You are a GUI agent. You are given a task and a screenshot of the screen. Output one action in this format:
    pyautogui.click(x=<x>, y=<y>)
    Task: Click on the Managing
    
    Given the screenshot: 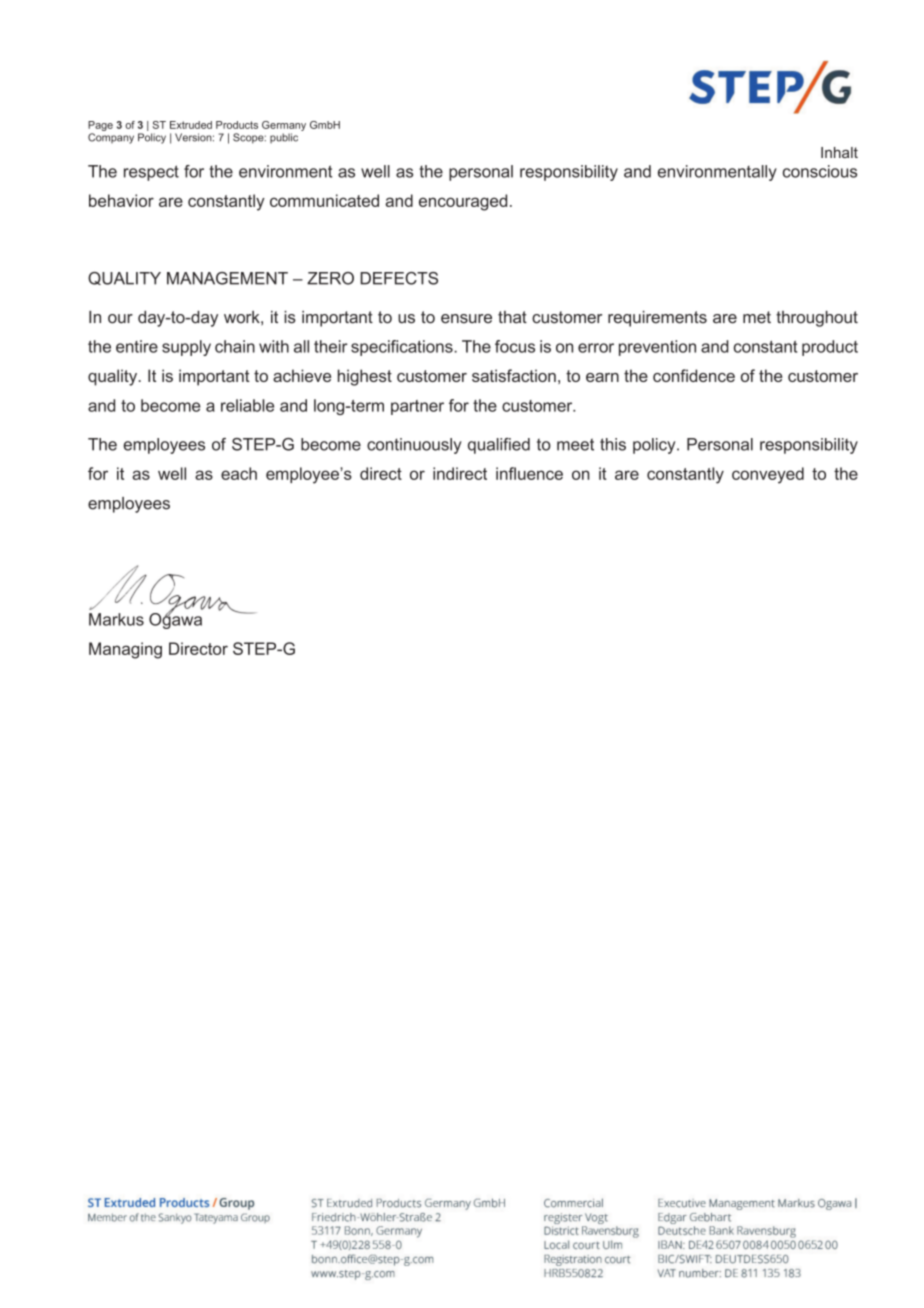 What is the action you would take?
    pyautogui.click(x=125, y=650)
